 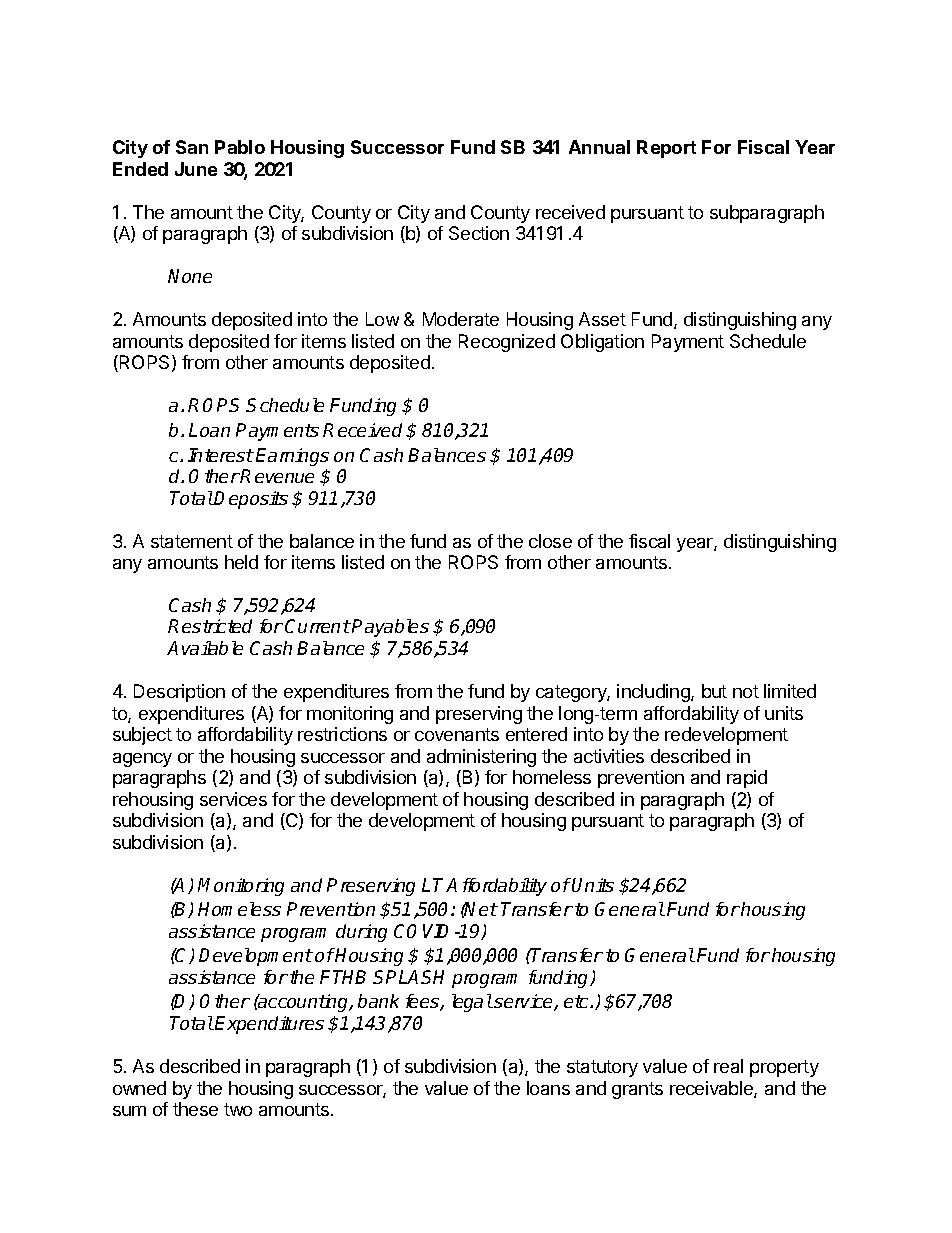 What do you see at coordinates (472, 1003) in the page?
I see `legal` at bounding box center [472, 1003].
